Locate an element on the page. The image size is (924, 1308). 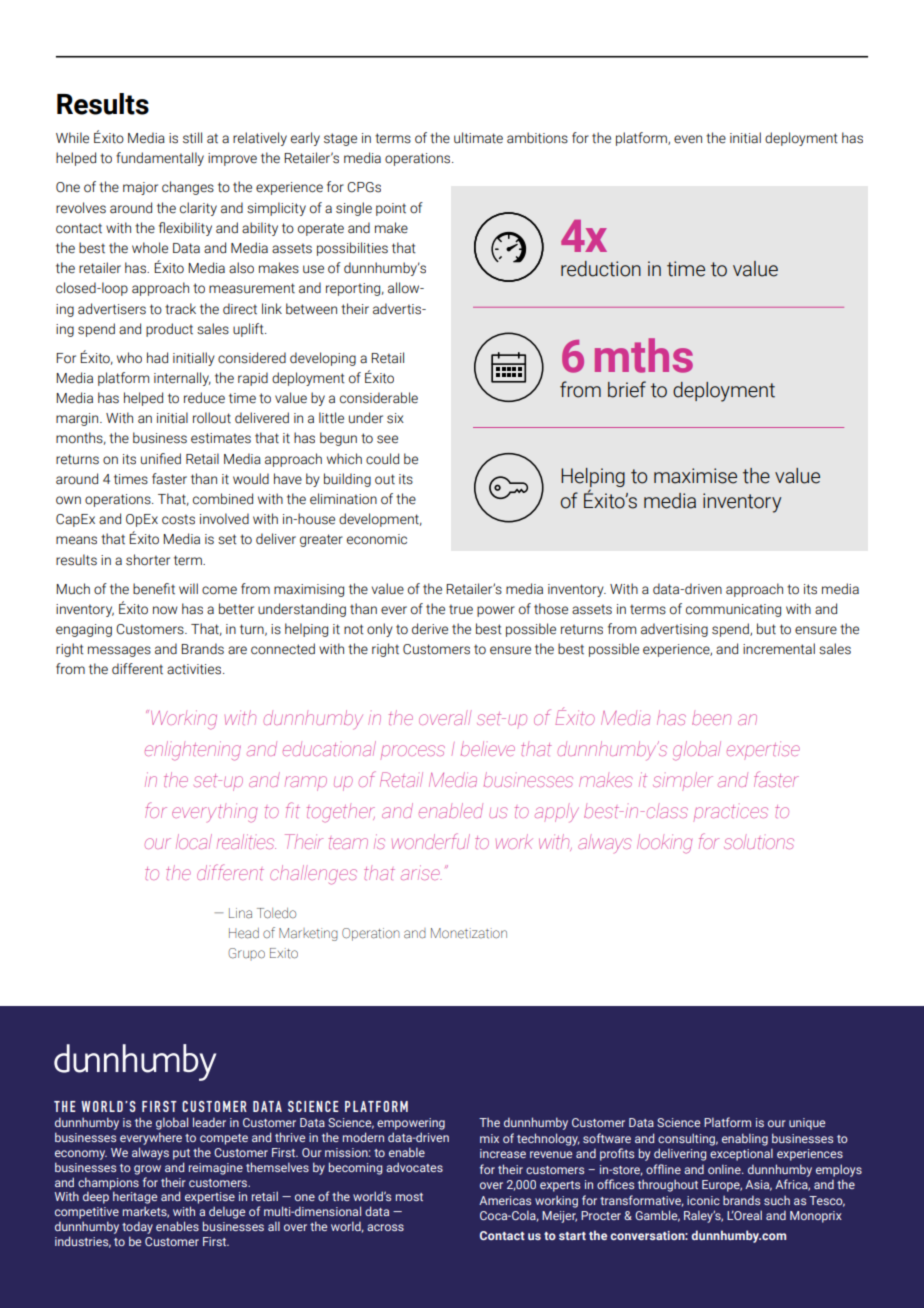
reduction is located at coordinates (601, 269).
